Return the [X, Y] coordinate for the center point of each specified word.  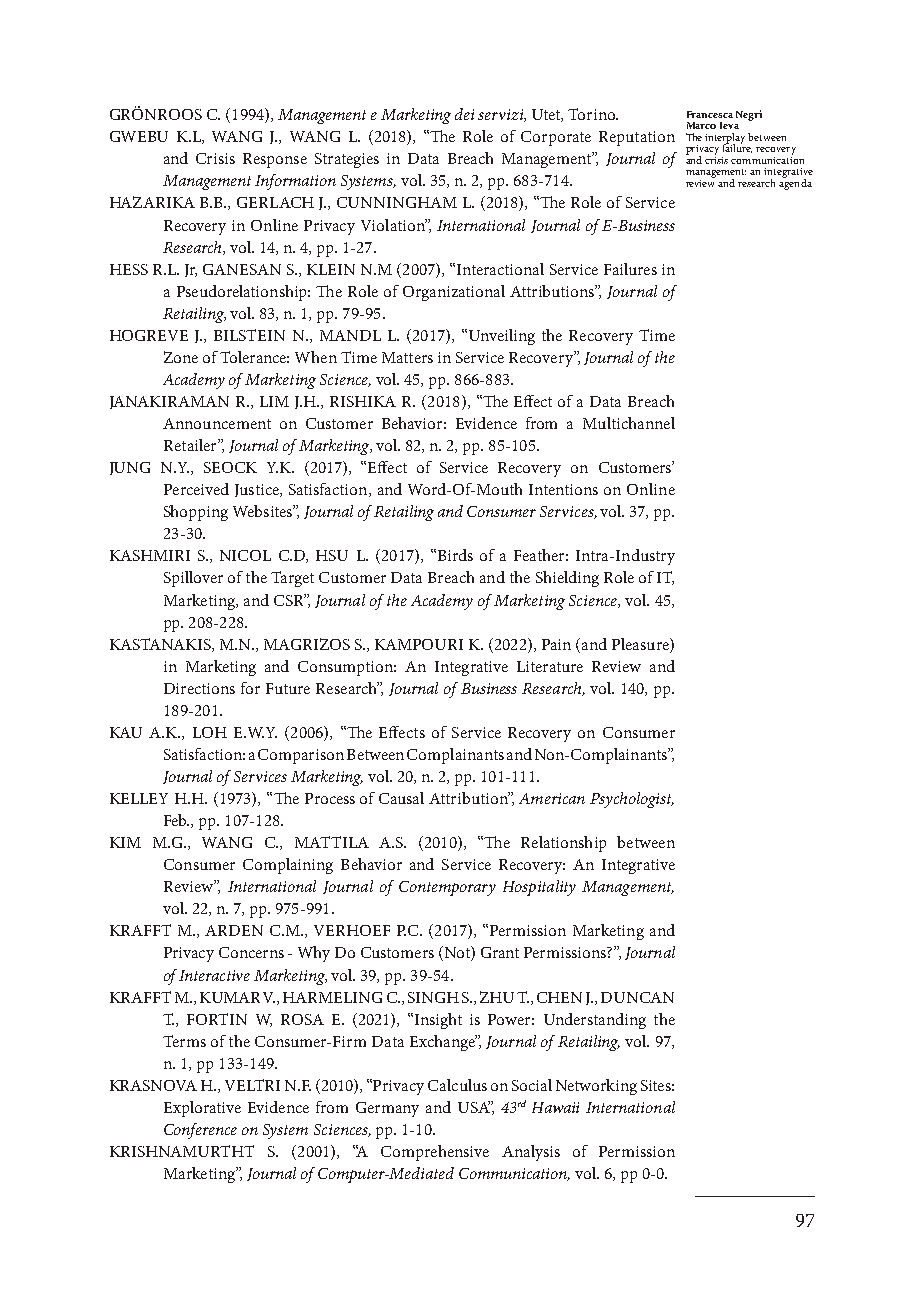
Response [275, 160]
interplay [725, 139]
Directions [199, 688]
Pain [556, 644]
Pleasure [641, 644]
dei [464, 114]
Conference [200, 1131]
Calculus [457, 1085]
